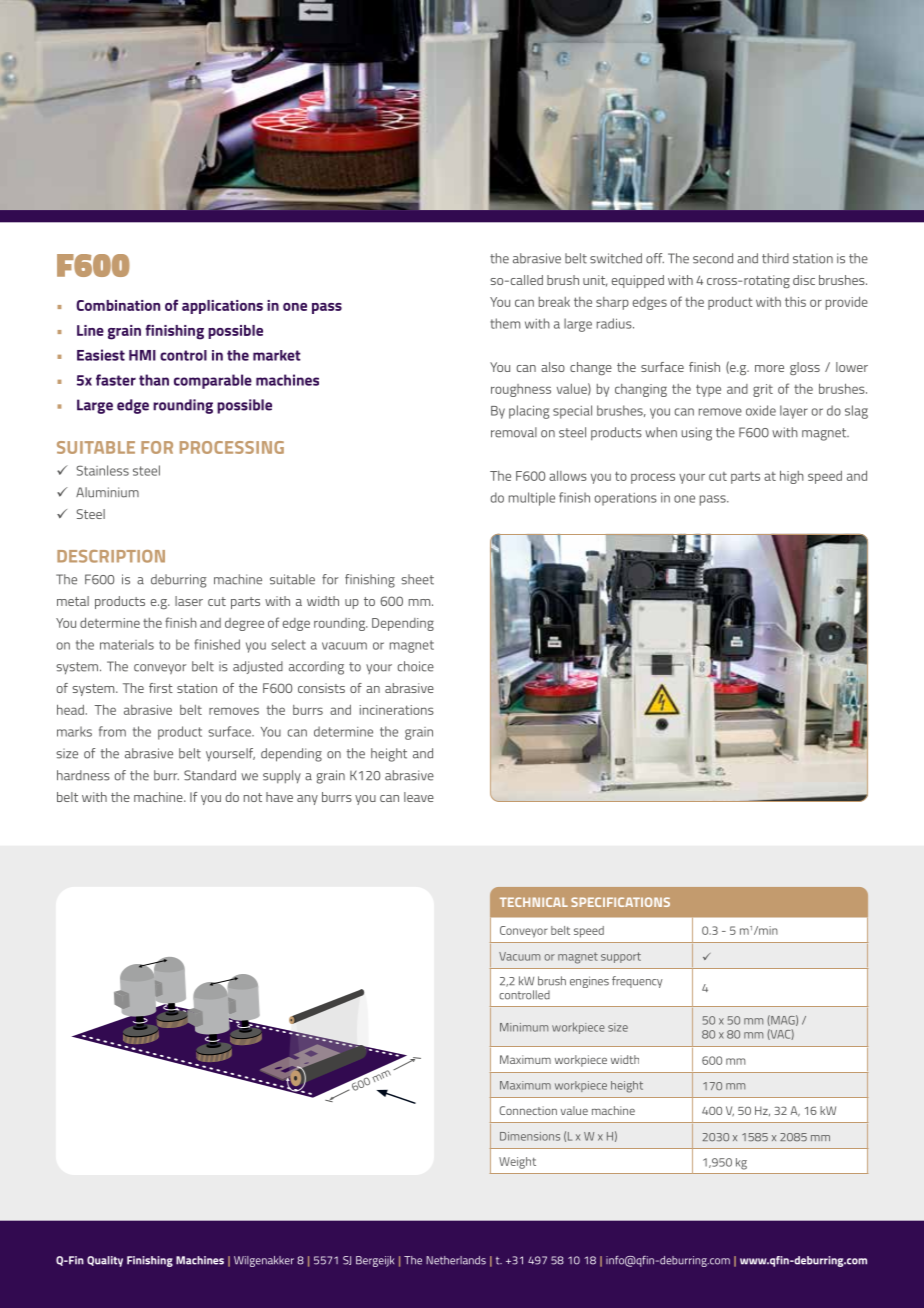 The width and height of the page is (924, 1308). What do you see at coordinates (792, 477) in the page?
I see `high` at bounding box center [792, 477].
